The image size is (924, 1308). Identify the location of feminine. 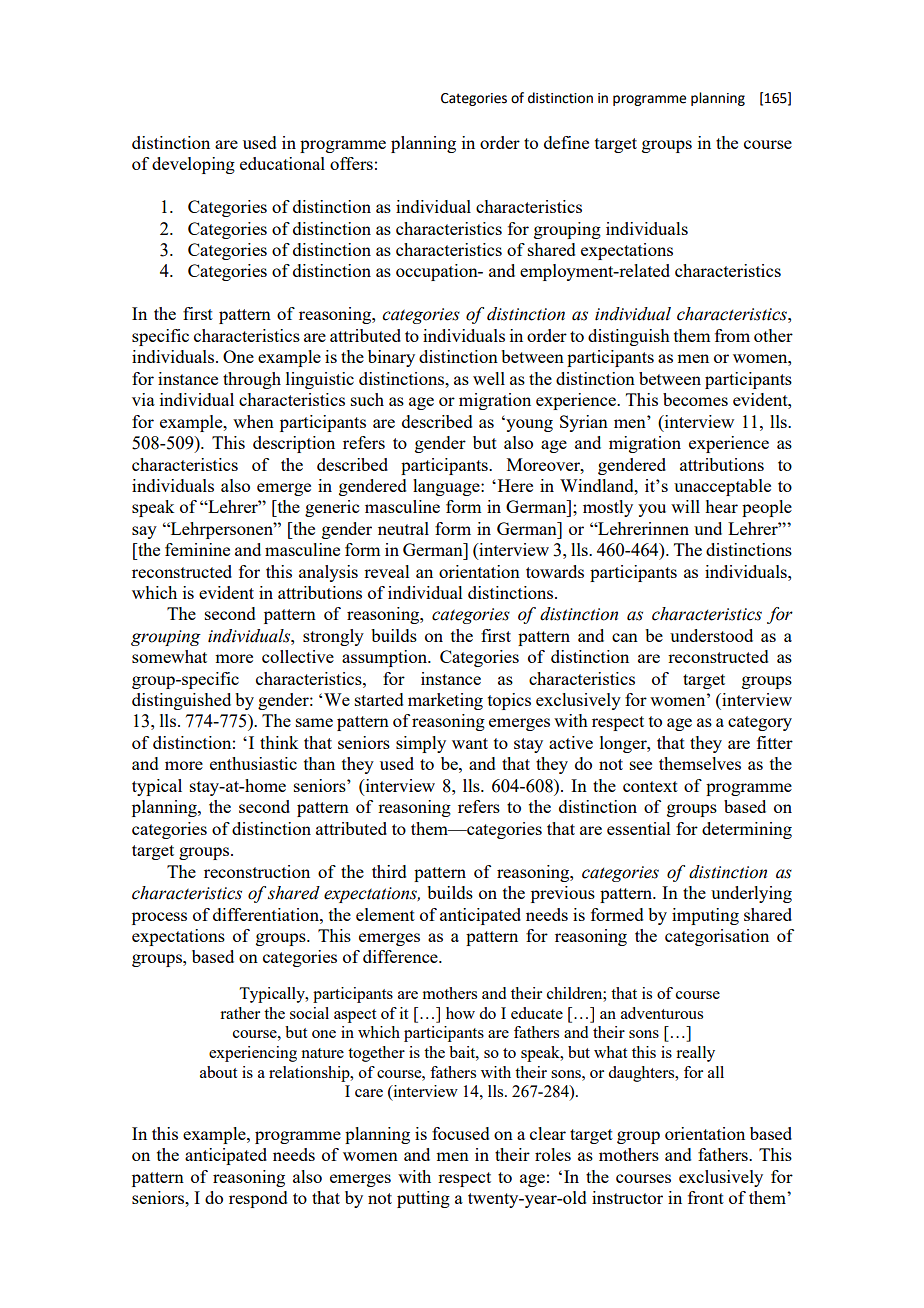
(197, 549).
